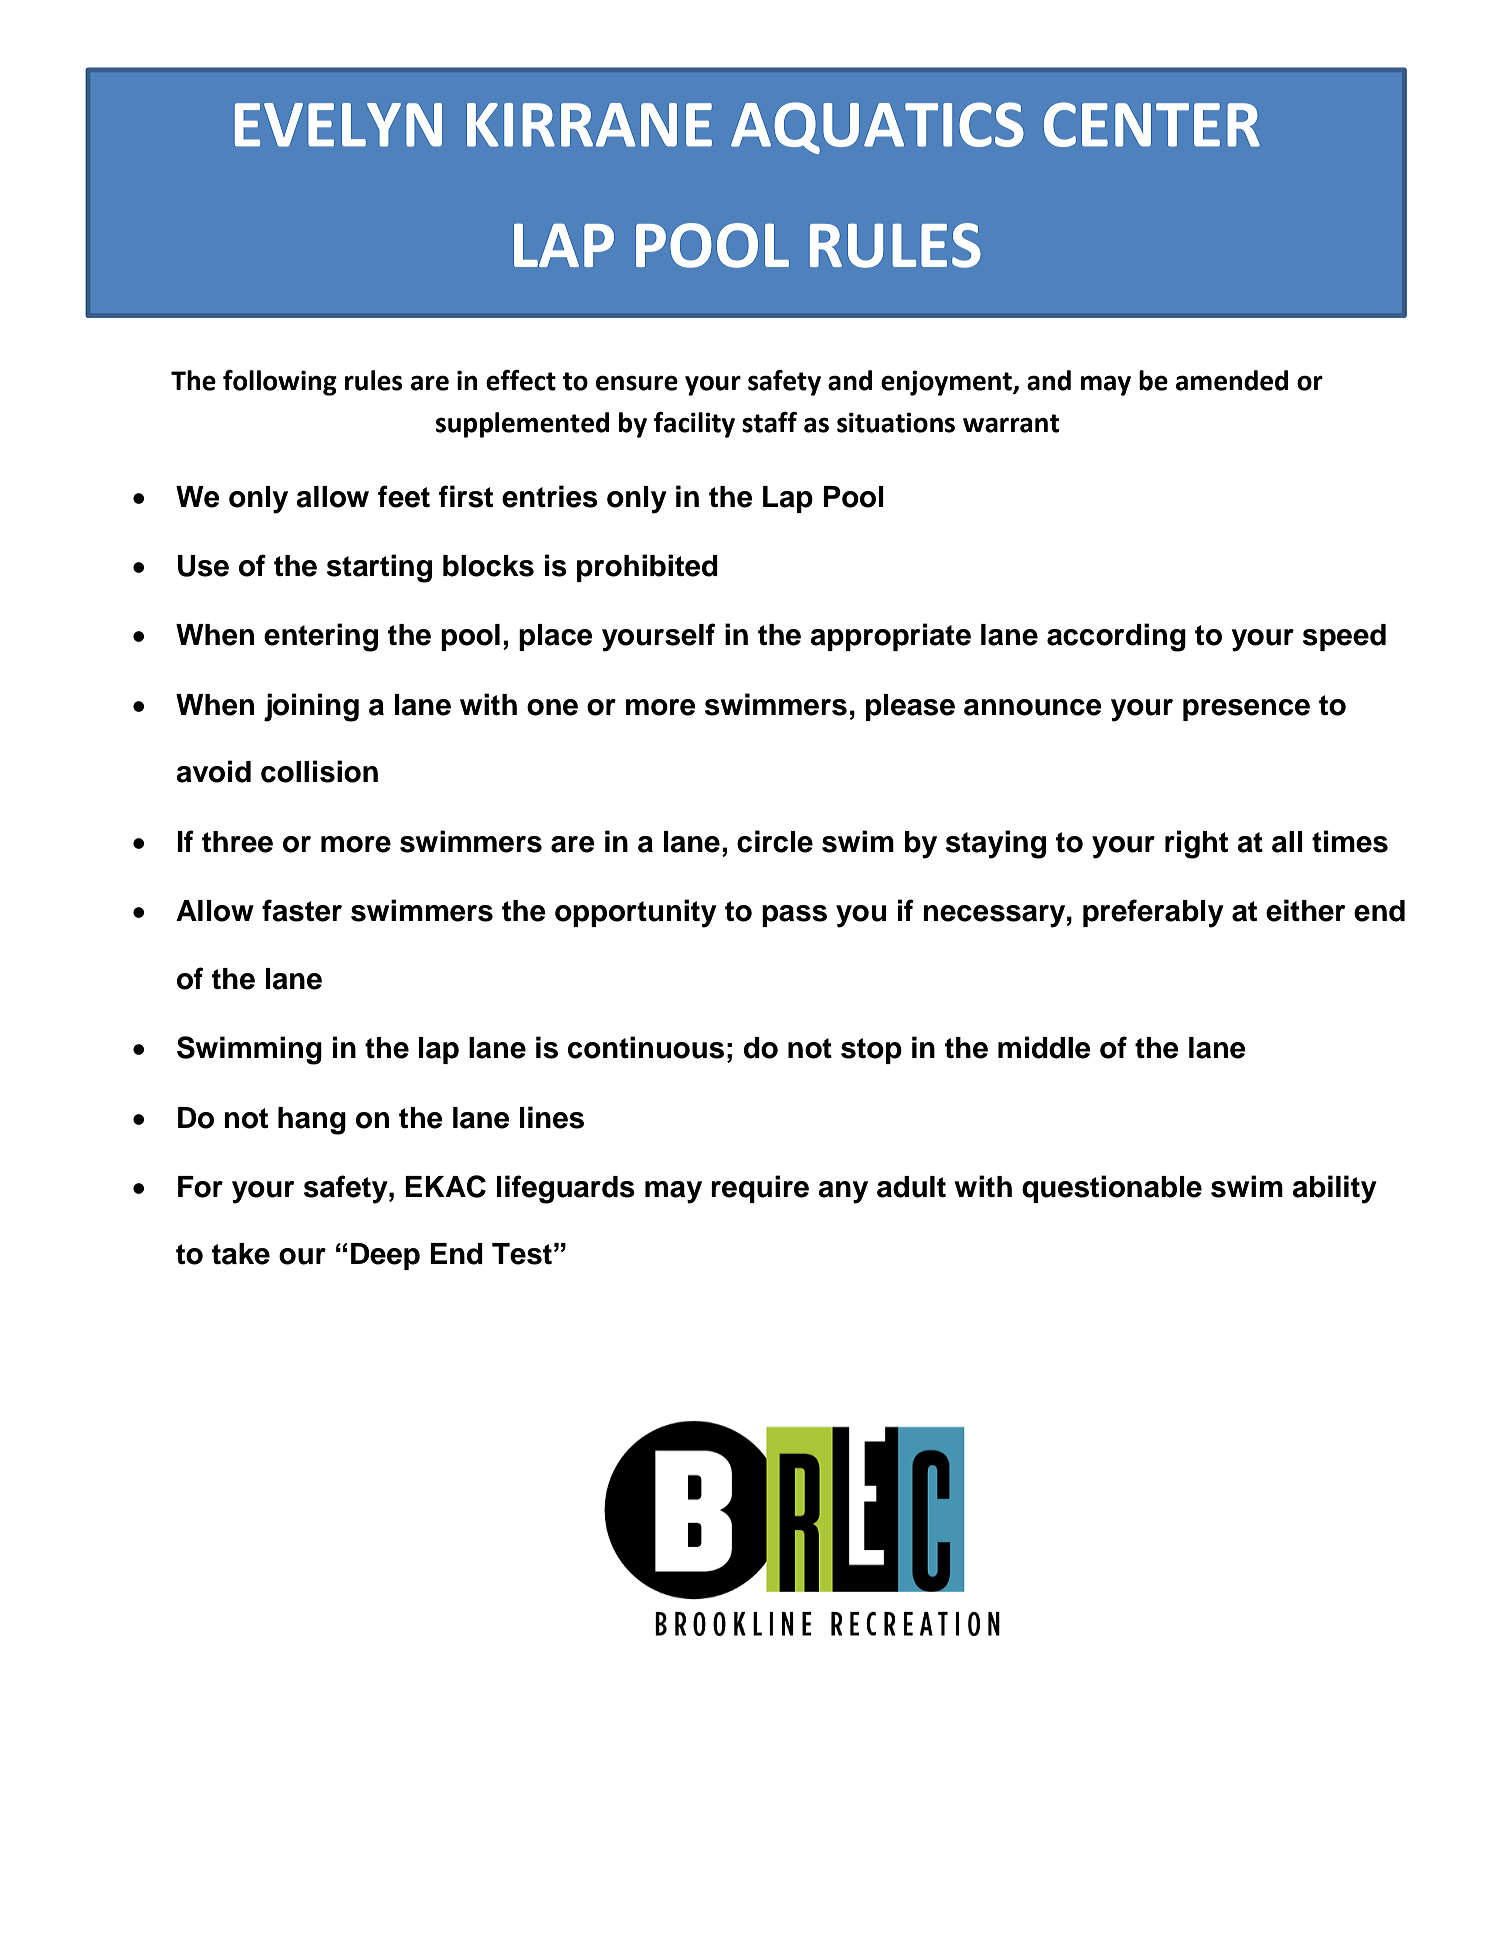 Image resolution: width=1496 pixels, height=1936 pixels. What do you see at coordinates (910, 707) in the image?
I see `please` at bounding box center [910, 707].
